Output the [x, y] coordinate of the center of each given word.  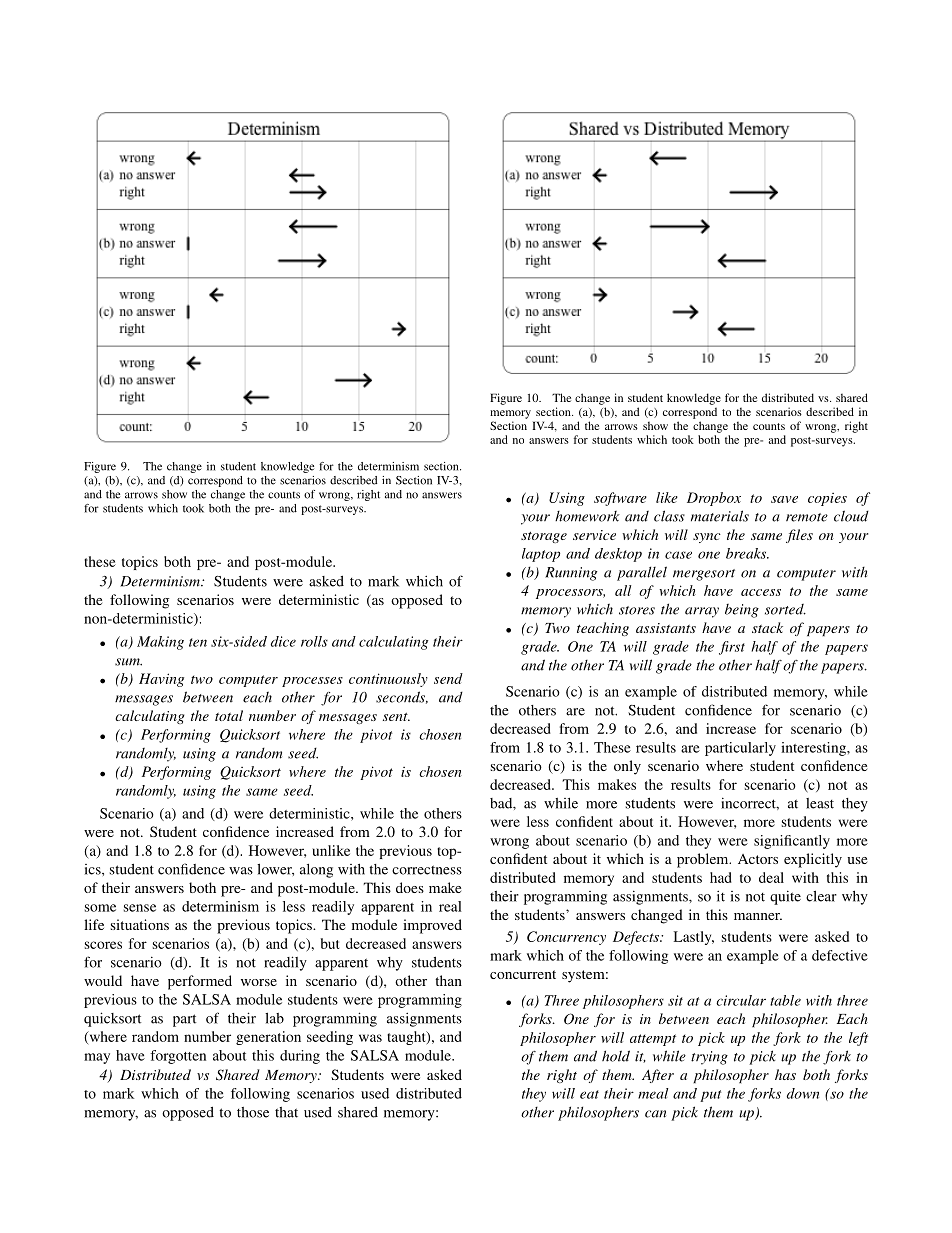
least [820, 803]
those [253, 1112]
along [316, 871]
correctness [427, 870]
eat [589, 1094]
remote [807, 517]
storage [544, 537]
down [803, 1093]
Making [160, 643]
